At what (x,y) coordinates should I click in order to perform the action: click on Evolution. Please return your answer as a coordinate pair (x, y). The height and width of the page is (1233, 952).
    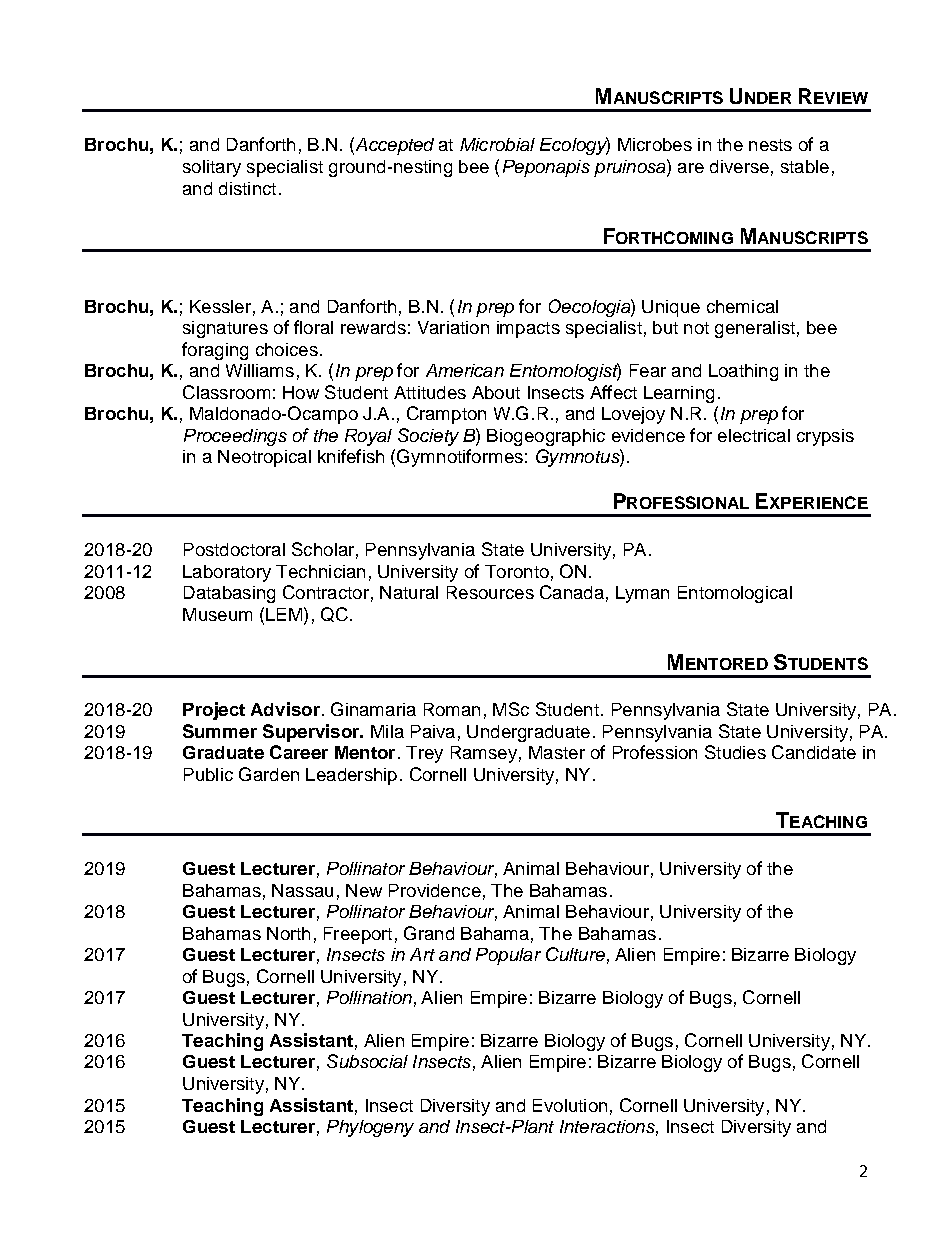
    Looking at the image, I should click on (570, 1105).
